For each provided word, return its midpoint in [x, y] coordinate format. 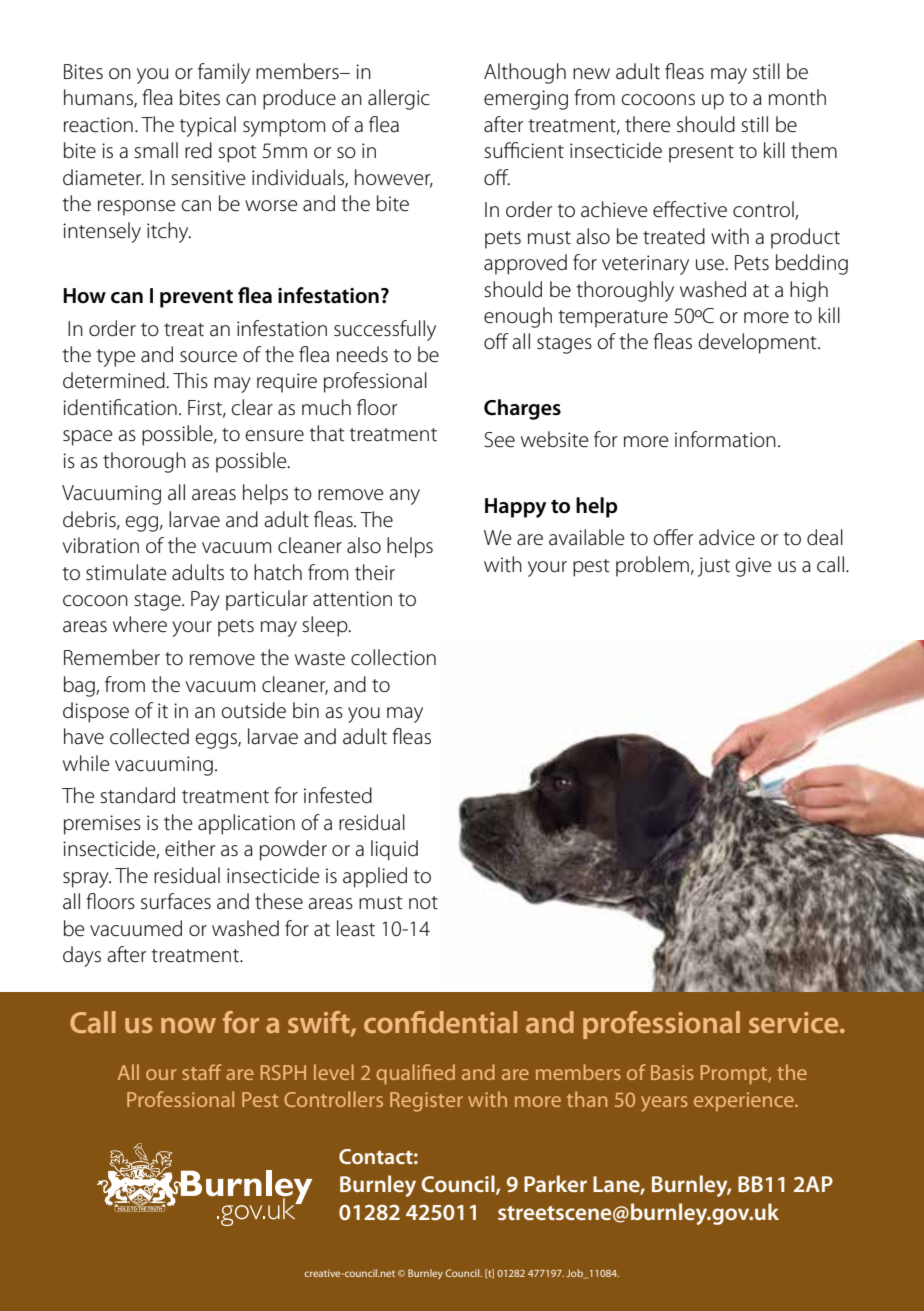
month [797, 97]
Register [426, 1102]
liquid [394, 850]
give [754, 567]
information [725, 439]
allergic [399, 99]
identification [120, 407]
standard [137, 795]
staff [202, 1072]
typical [207, 126]
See [500, 440]
